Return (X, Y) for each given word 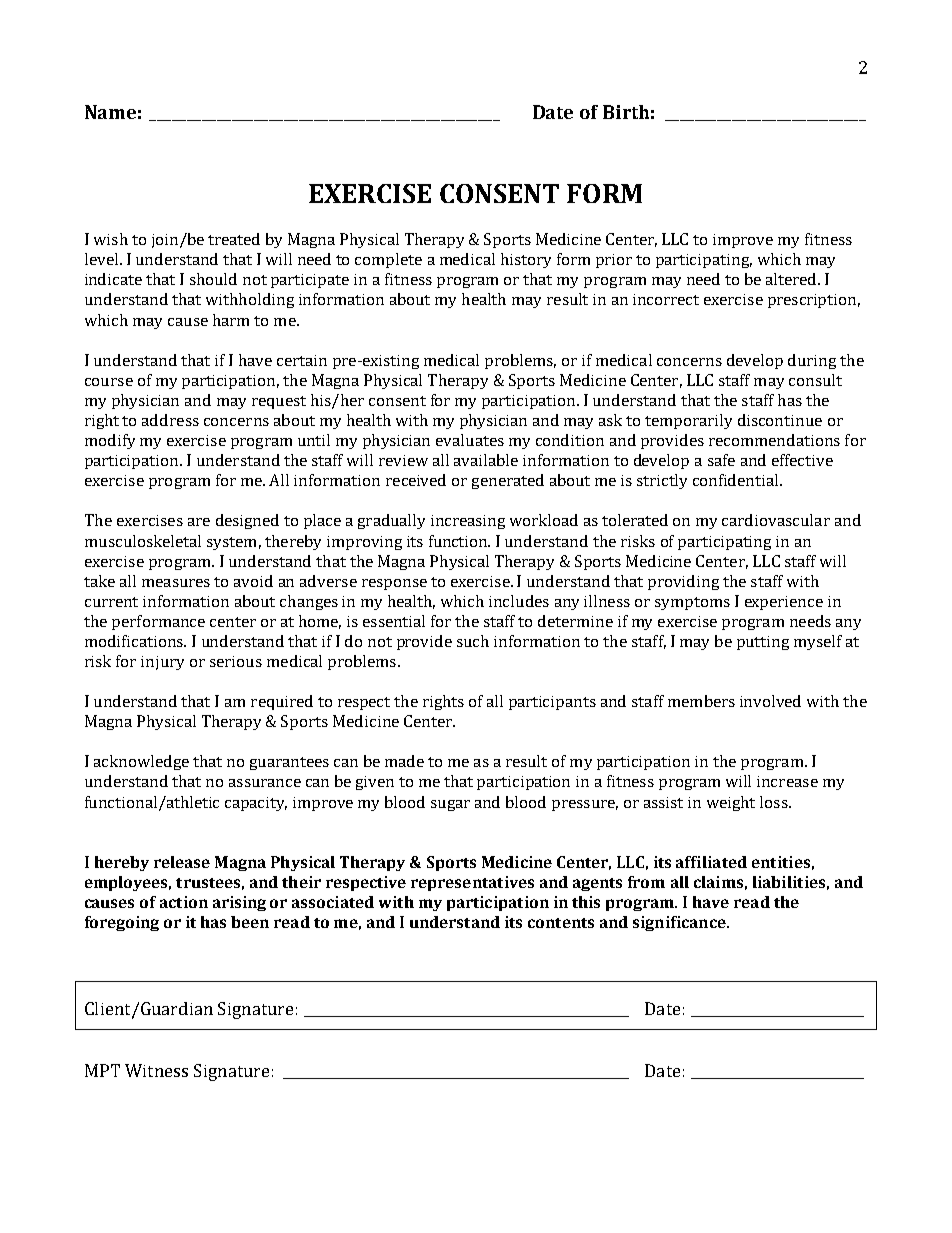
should (213, 279)
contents (561, 923)
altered (793, 279)
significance (680, 923)
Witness (156, 1070)
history (526, 260)
